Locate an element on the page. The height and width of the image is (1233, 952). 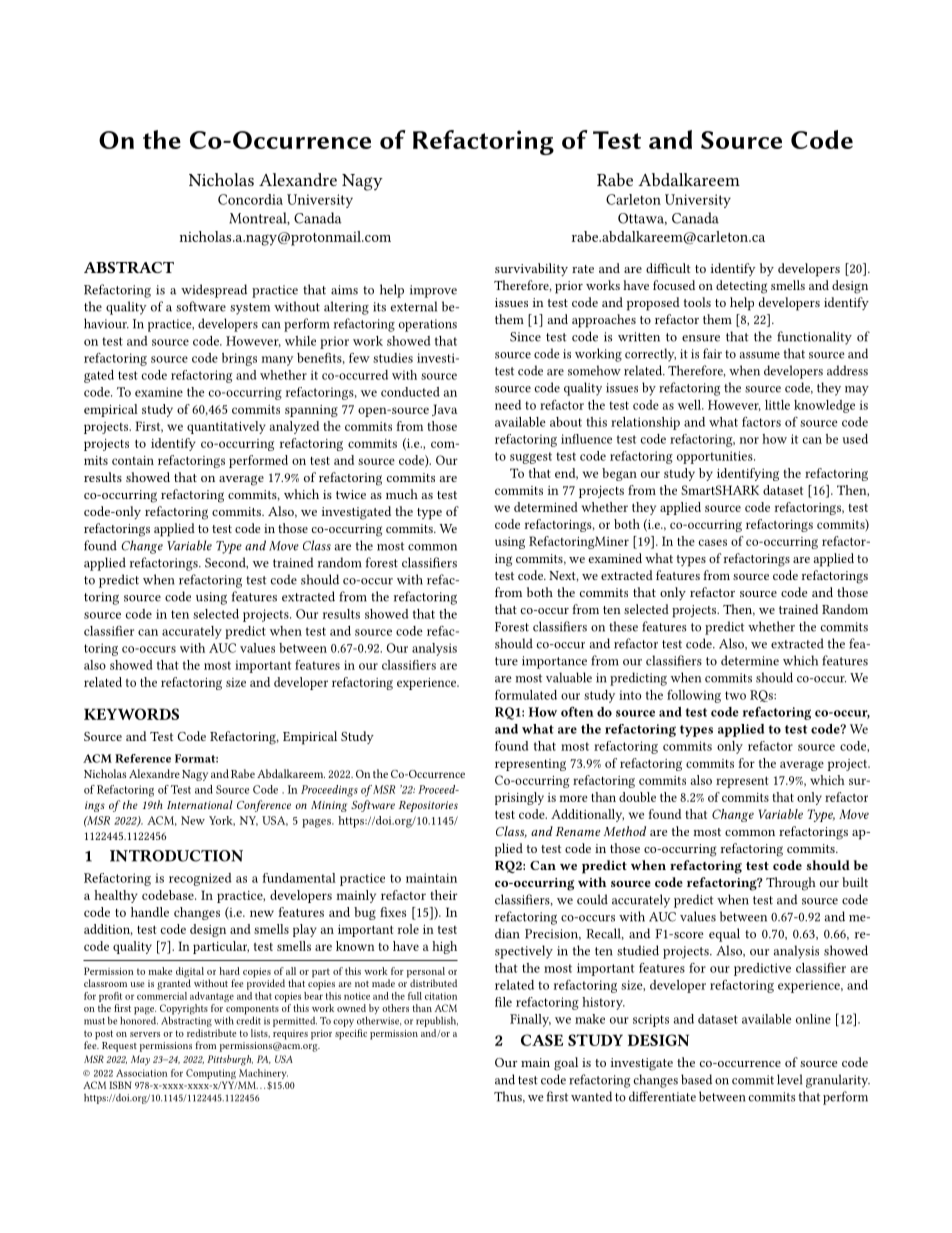
detecting is located at coordinates (741, 287).
